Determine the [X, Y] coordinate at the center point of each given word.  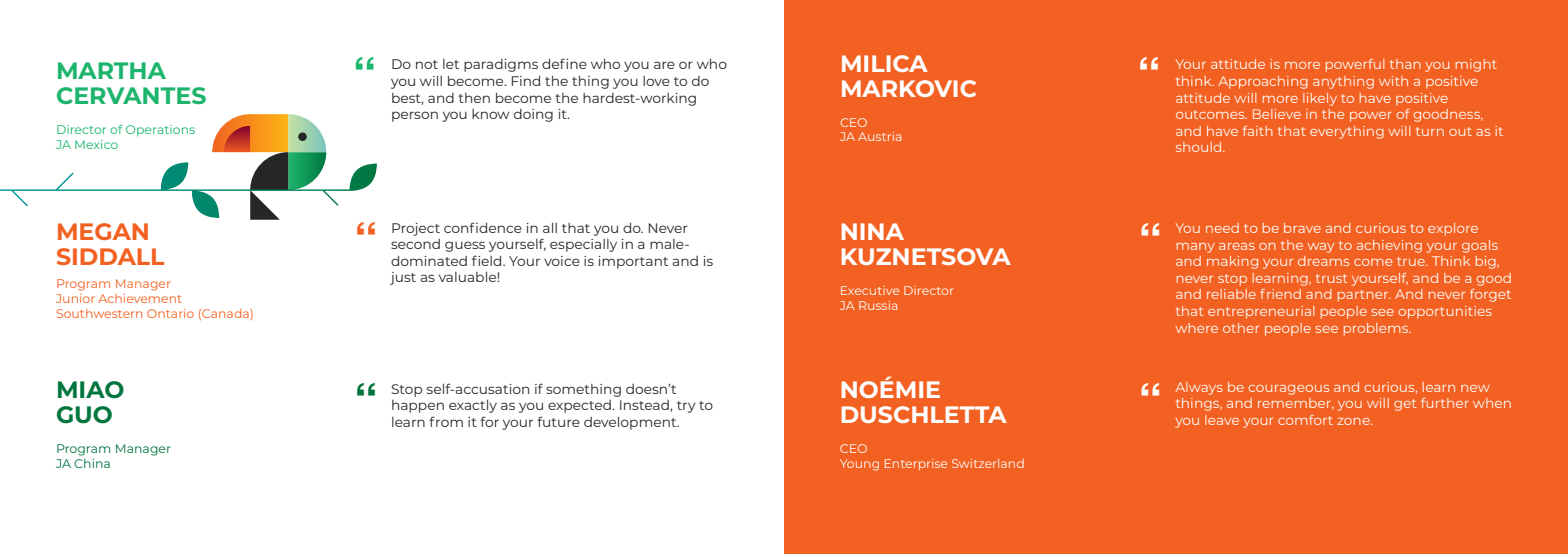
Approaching [1263, 82]
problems [1377, 329]
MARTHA [112, 70]
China [92, 463]
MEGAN [103, 231]
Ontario [170, 313]
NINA [872, 231]
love [656, 81]
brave [1302, 228]
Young [859, 465]
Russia [878, 305]
